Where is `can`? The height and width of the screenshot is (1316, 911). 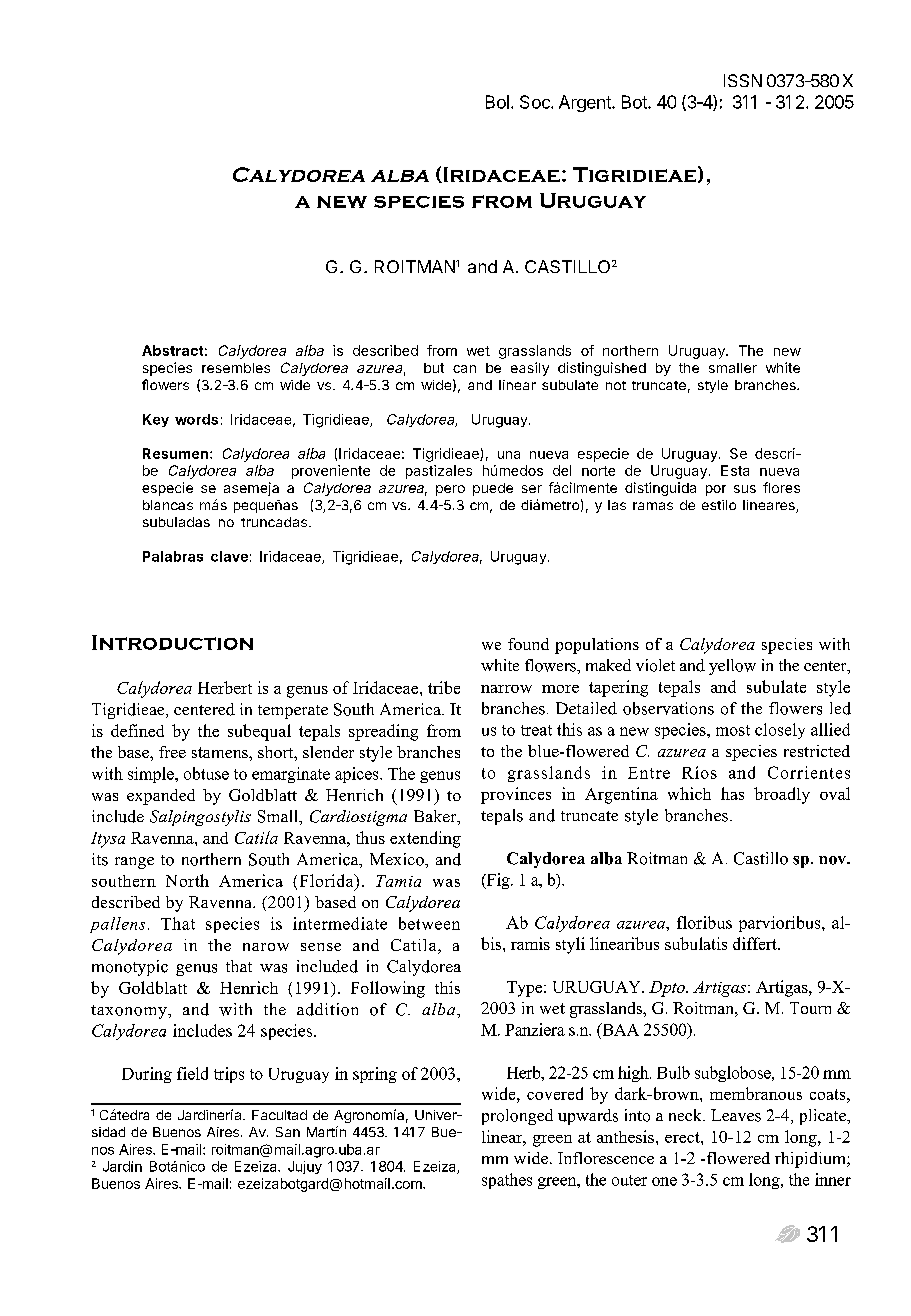
can is located at coordinates (464, 369).
